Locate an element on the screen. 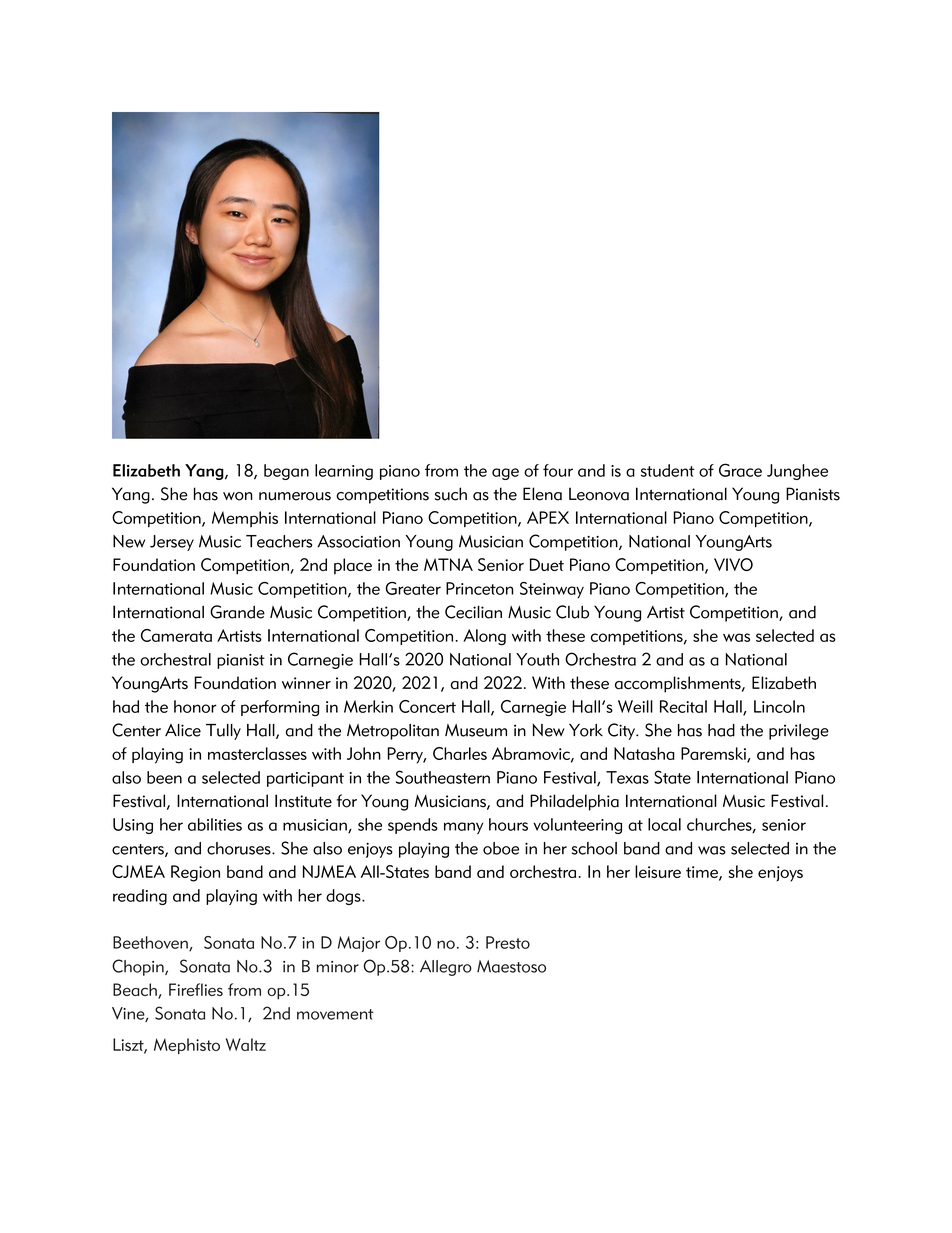  masterclasses is located at coordinates (257, 753).
